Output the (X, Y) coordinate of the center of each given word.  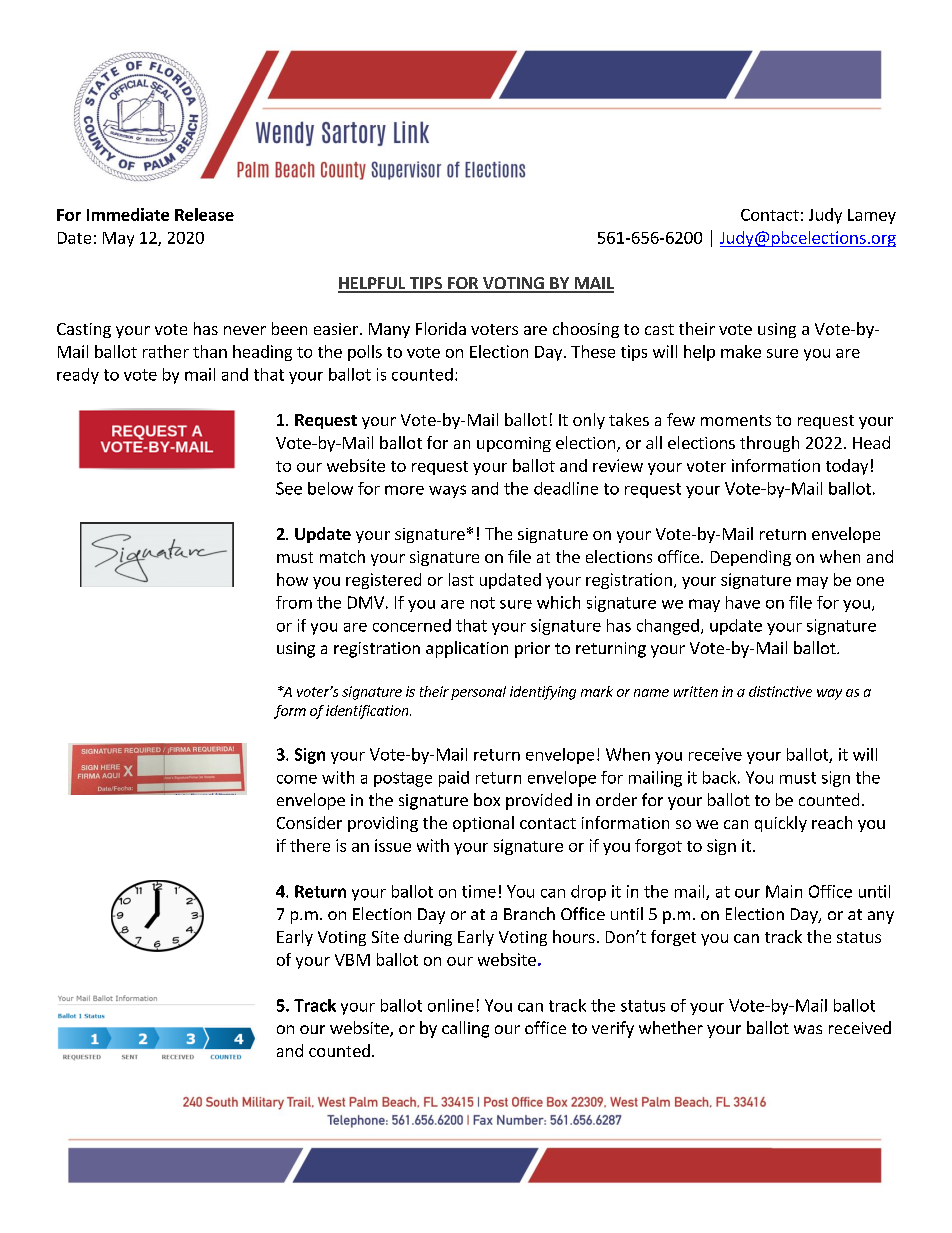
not (483, 603)
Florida (441, 328)
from (294, 602)
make (741, 351)
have (743, 602)
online (451, 1005)
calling (465, 1029)
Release (204, 214)
